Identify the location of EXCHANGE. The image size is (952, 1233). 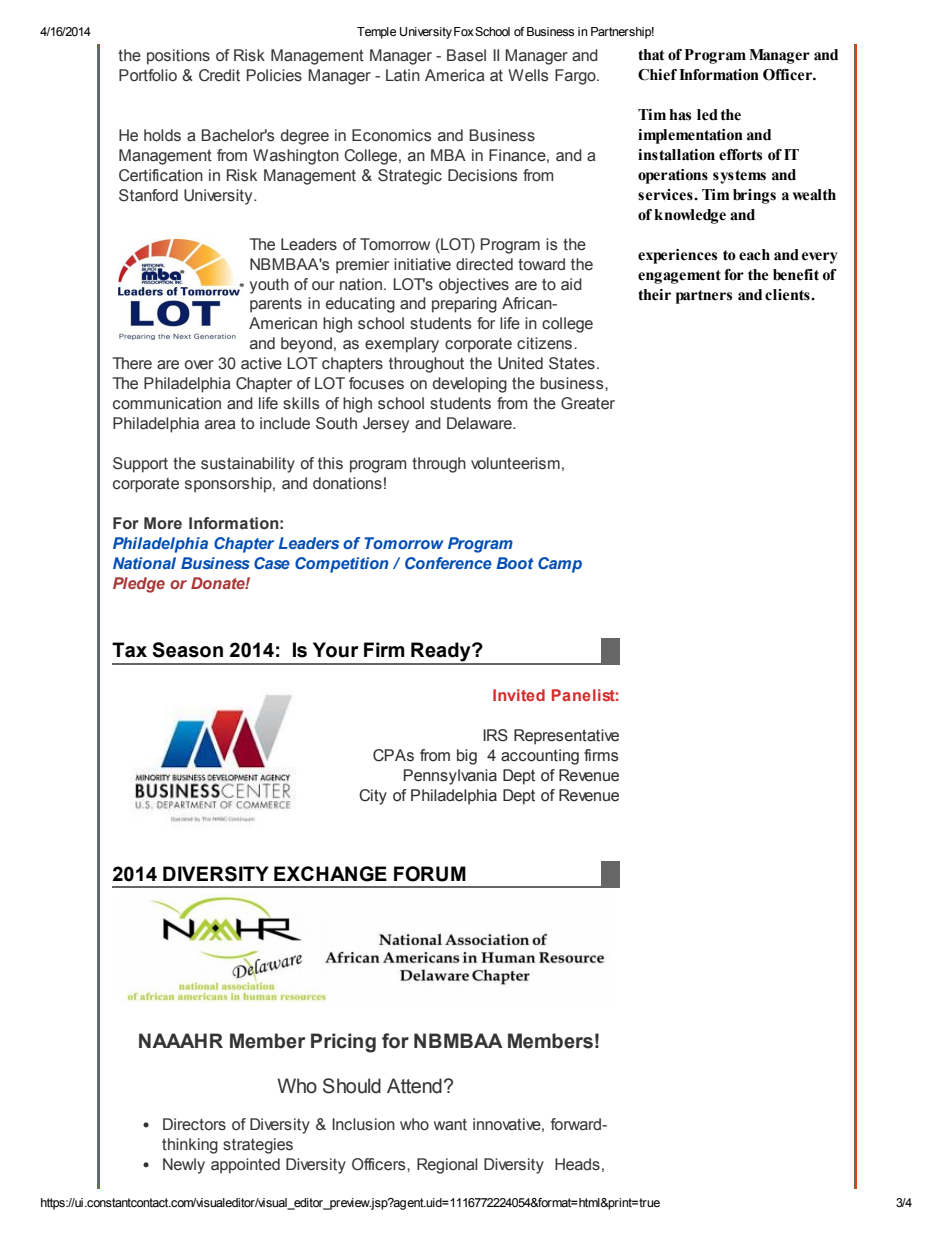
(330, 874).
